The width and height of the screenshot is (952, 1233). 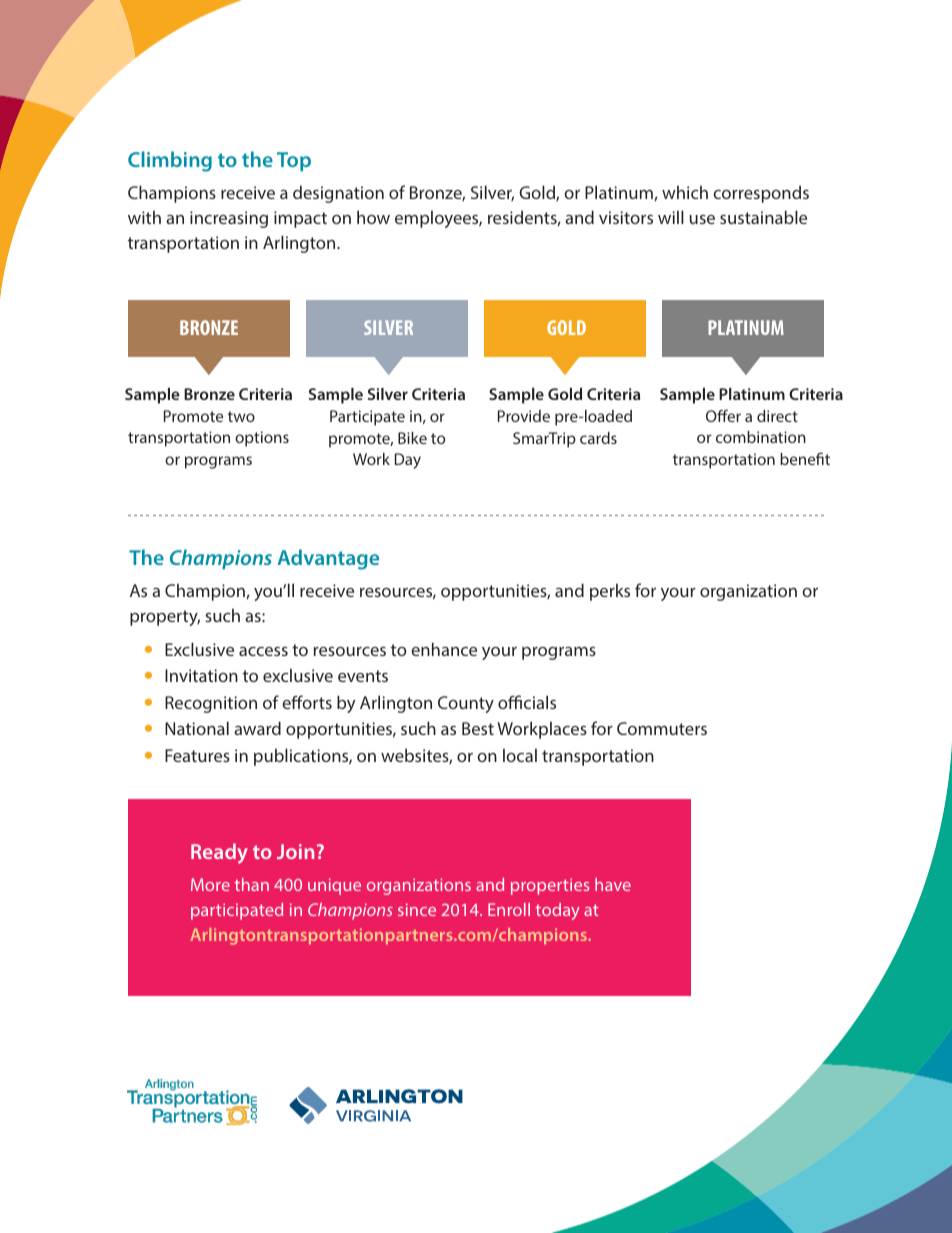 I want to click on how, so click(x=373, y=217).
